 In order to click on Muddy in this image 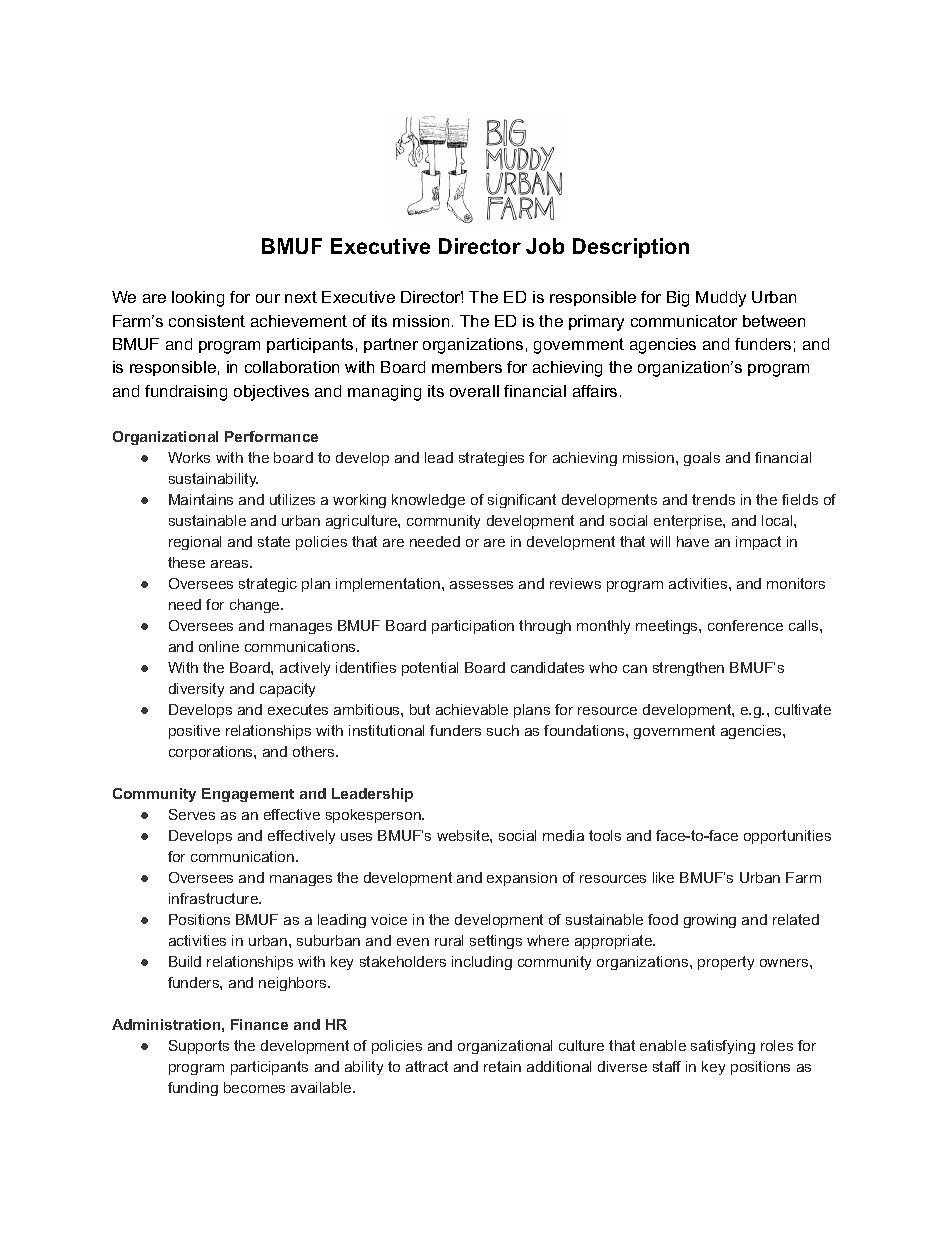, I will do `click(721, 299)`.
